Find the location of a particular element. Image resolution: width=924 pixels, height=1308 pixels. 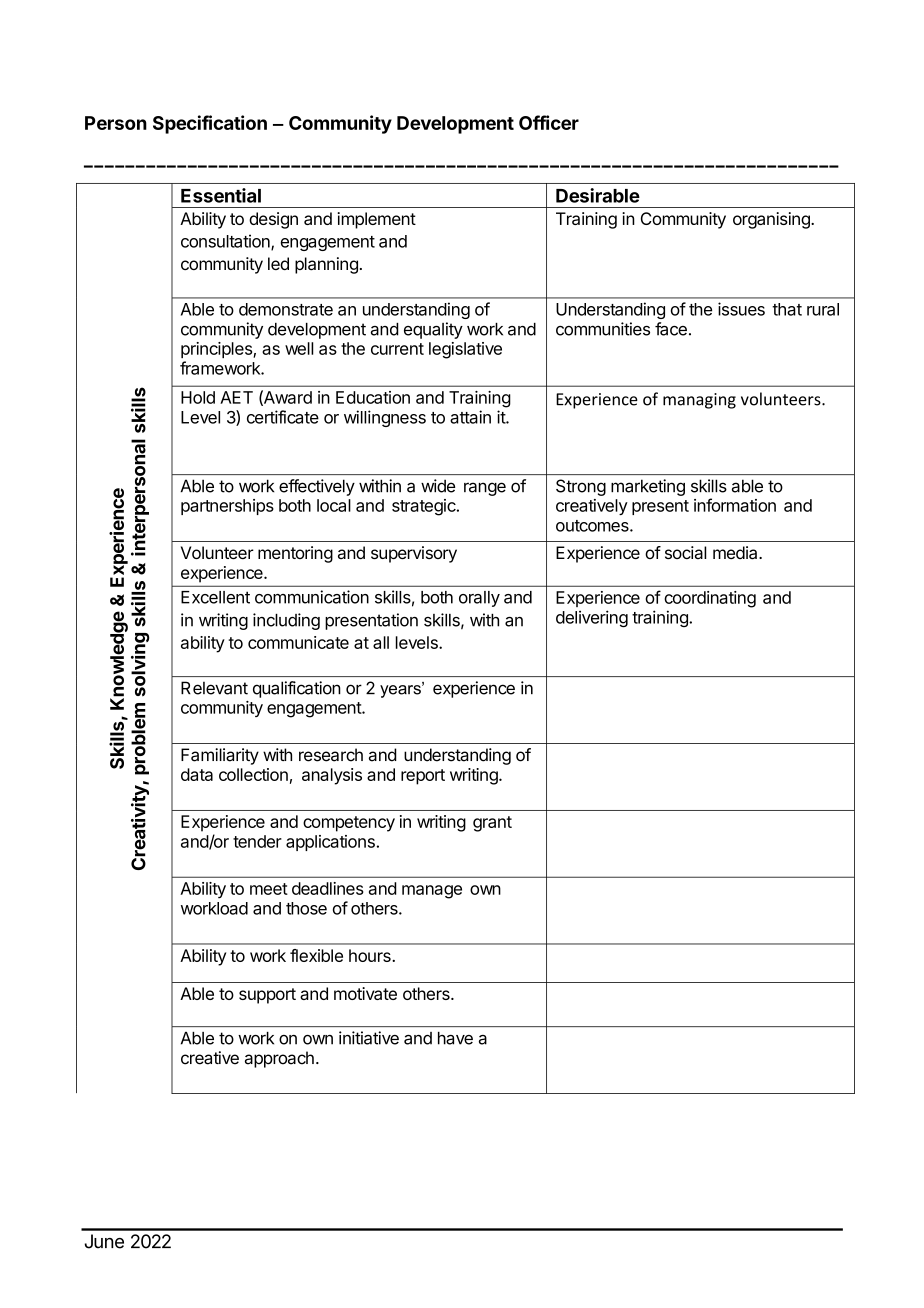

Specification is located at coordinates (210, 124).
